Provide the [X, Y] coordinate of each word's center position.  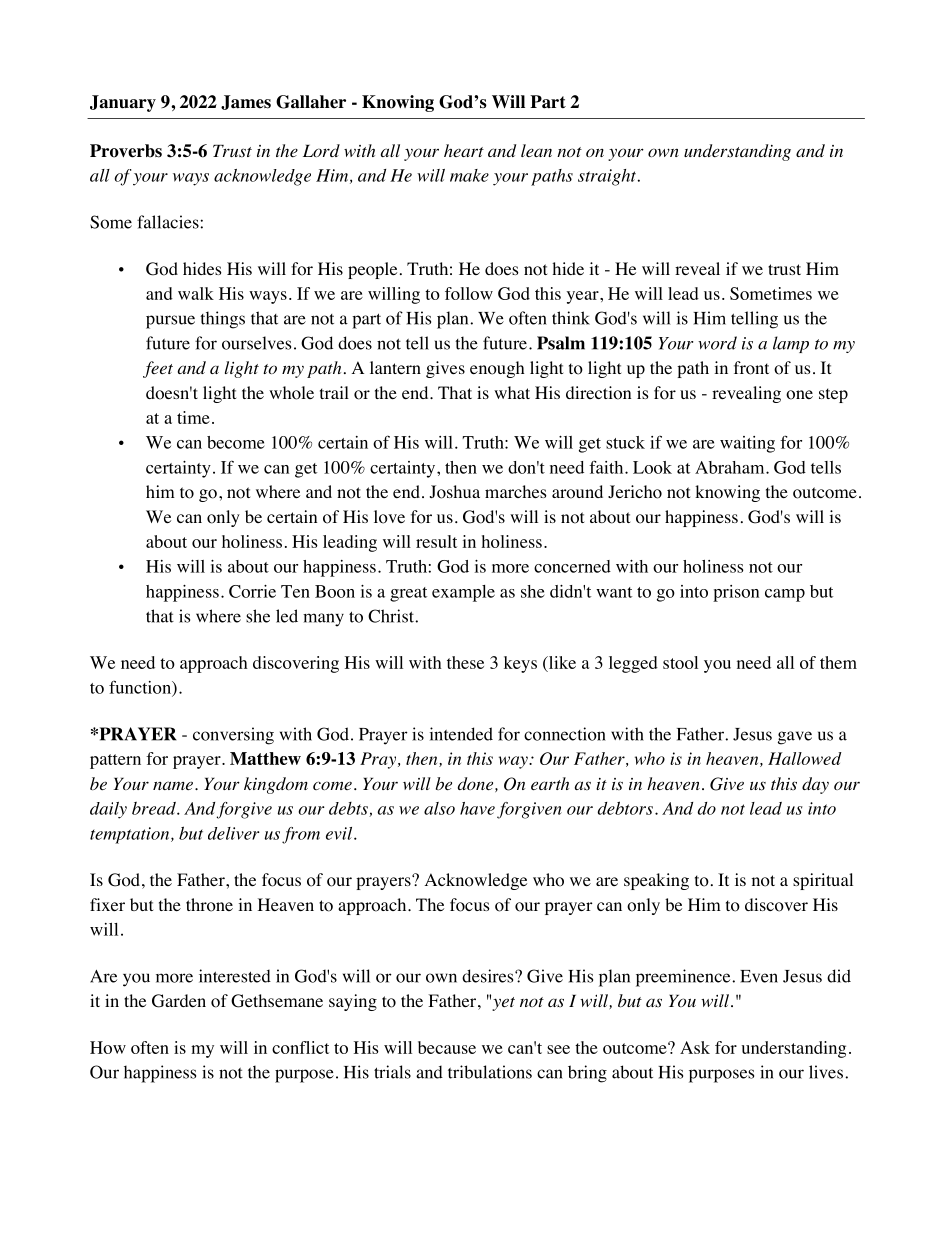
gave [795, 738]
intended [461, 734]
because [447, 1047]
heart [464, 150]
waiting [747, 444]
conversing [233, 736]
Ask [695, 1047]
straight [608, 177]
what [512, 392]
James [246, 102]
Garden [179, 1001]
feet [158, 369]
